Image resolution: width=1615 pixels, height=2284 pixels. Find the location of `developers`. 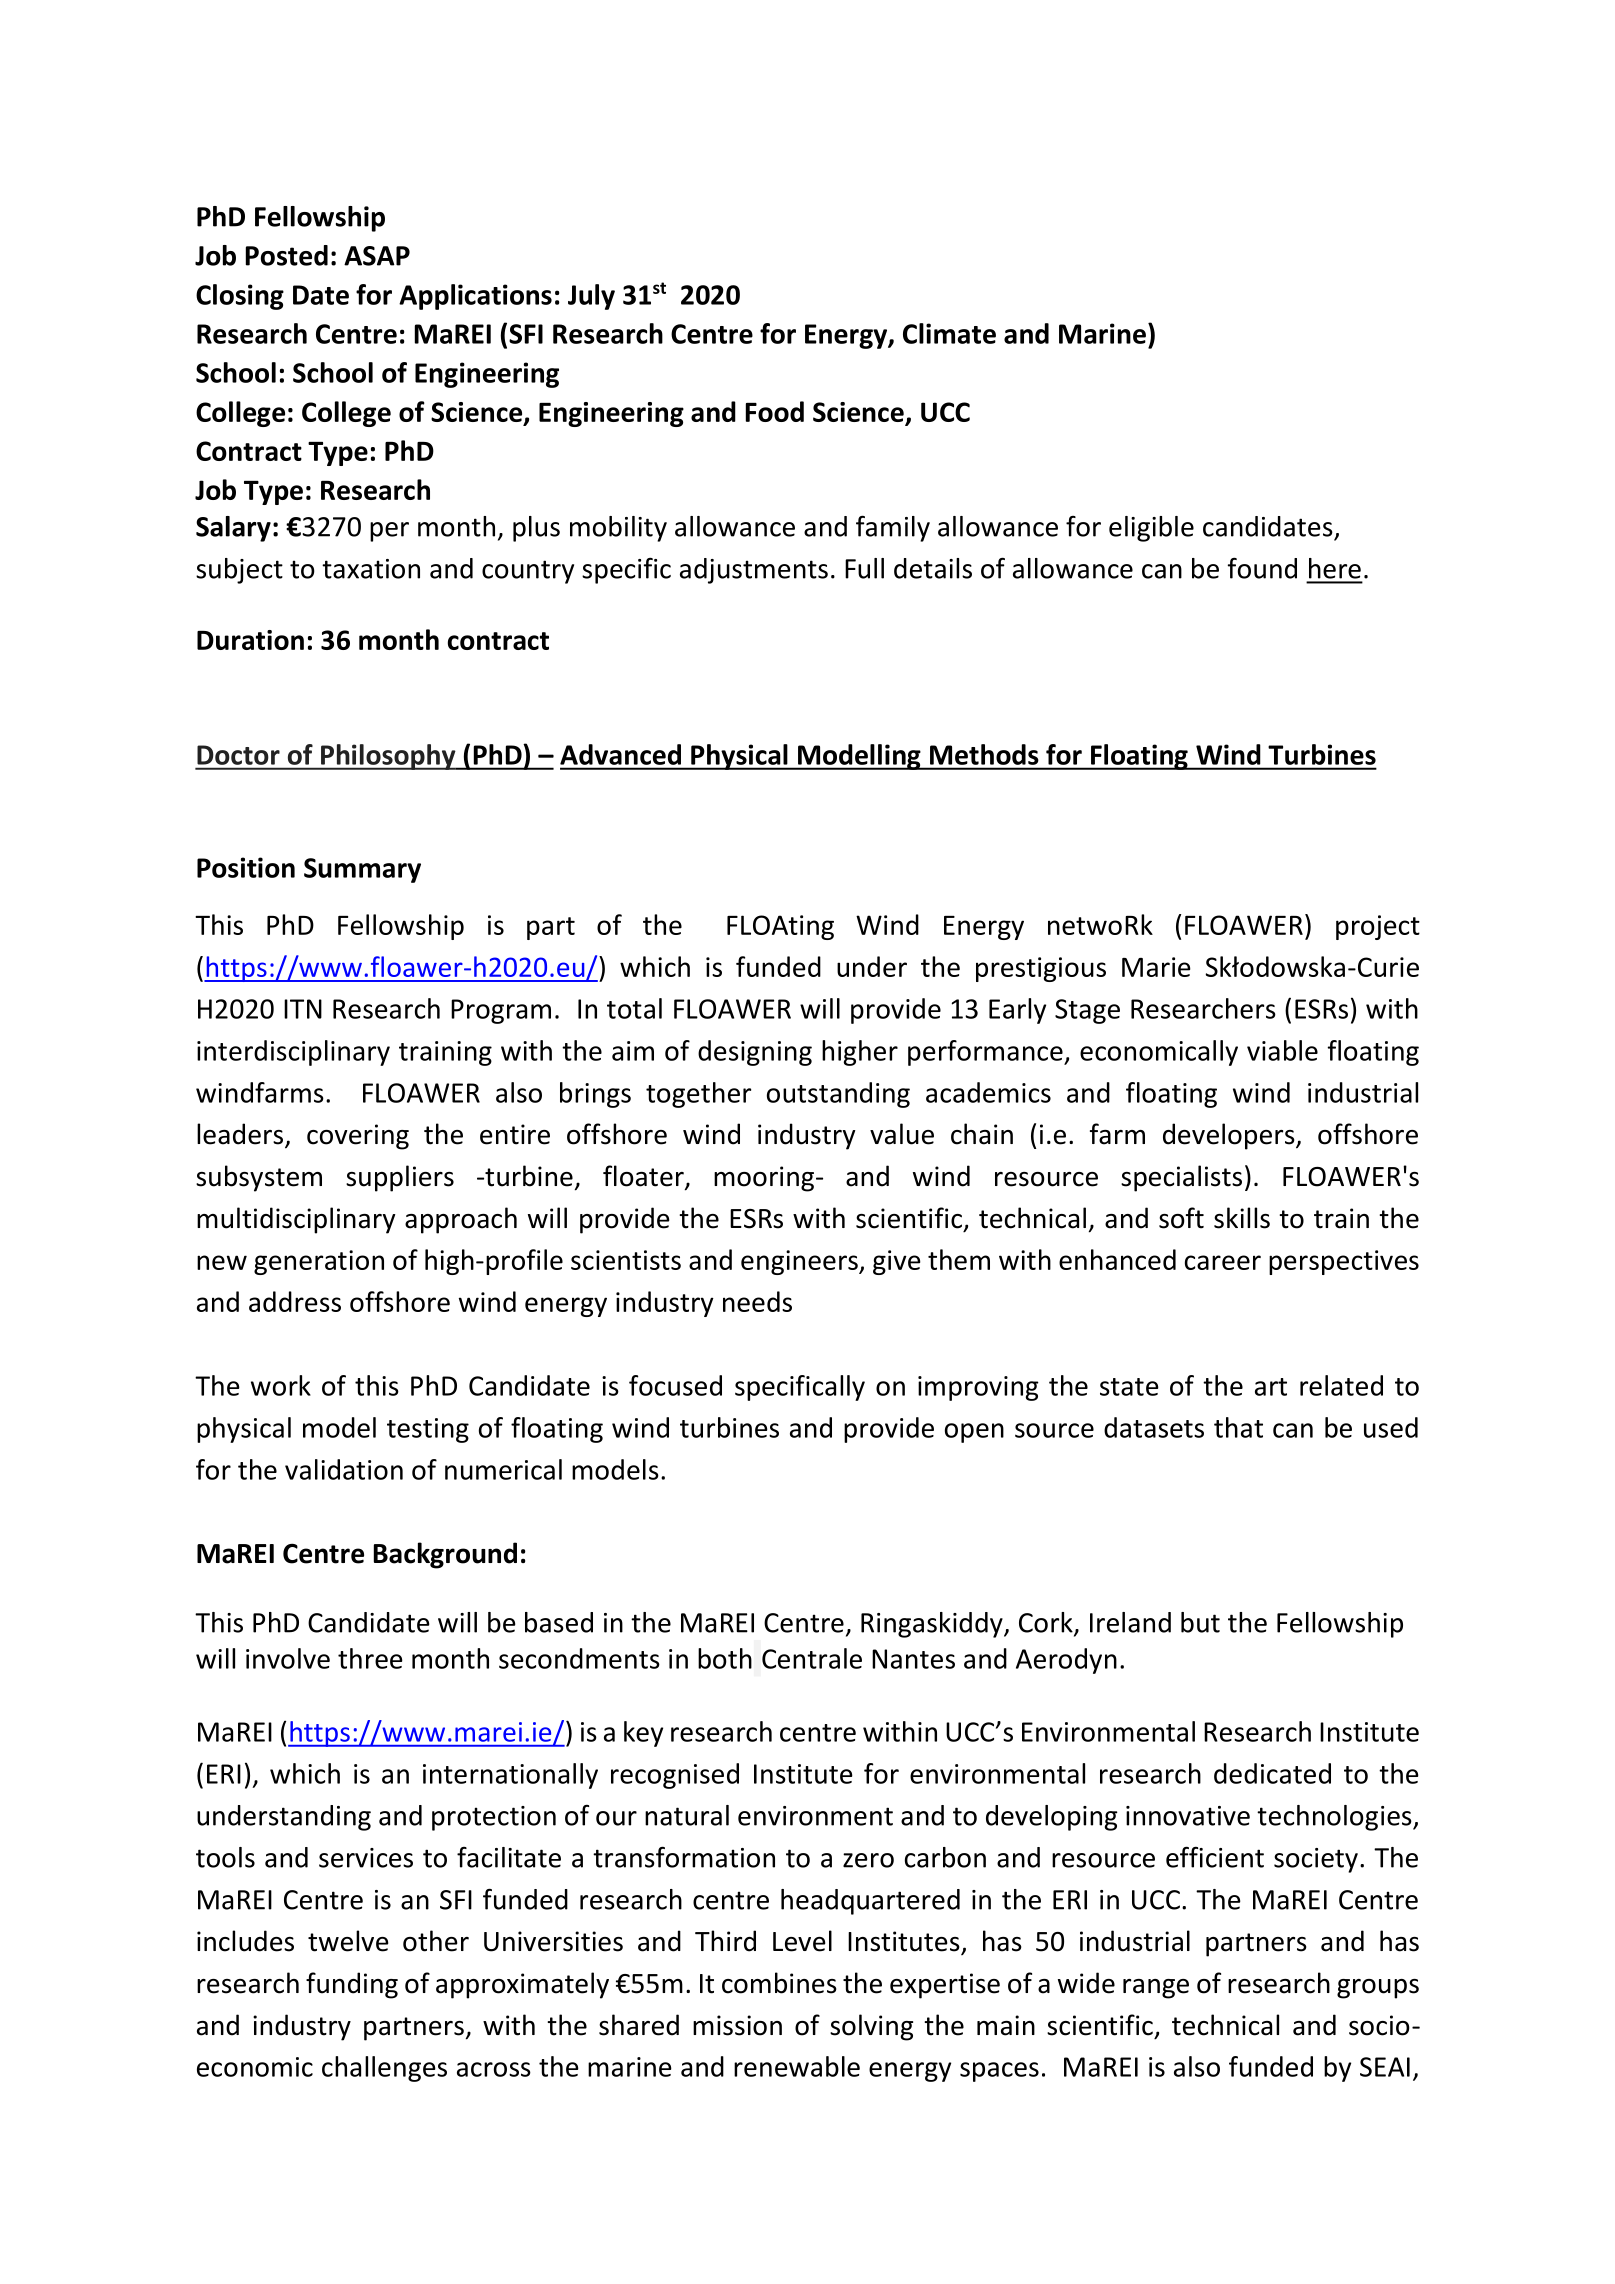

developers is located at coordinates (1230, 1136).
